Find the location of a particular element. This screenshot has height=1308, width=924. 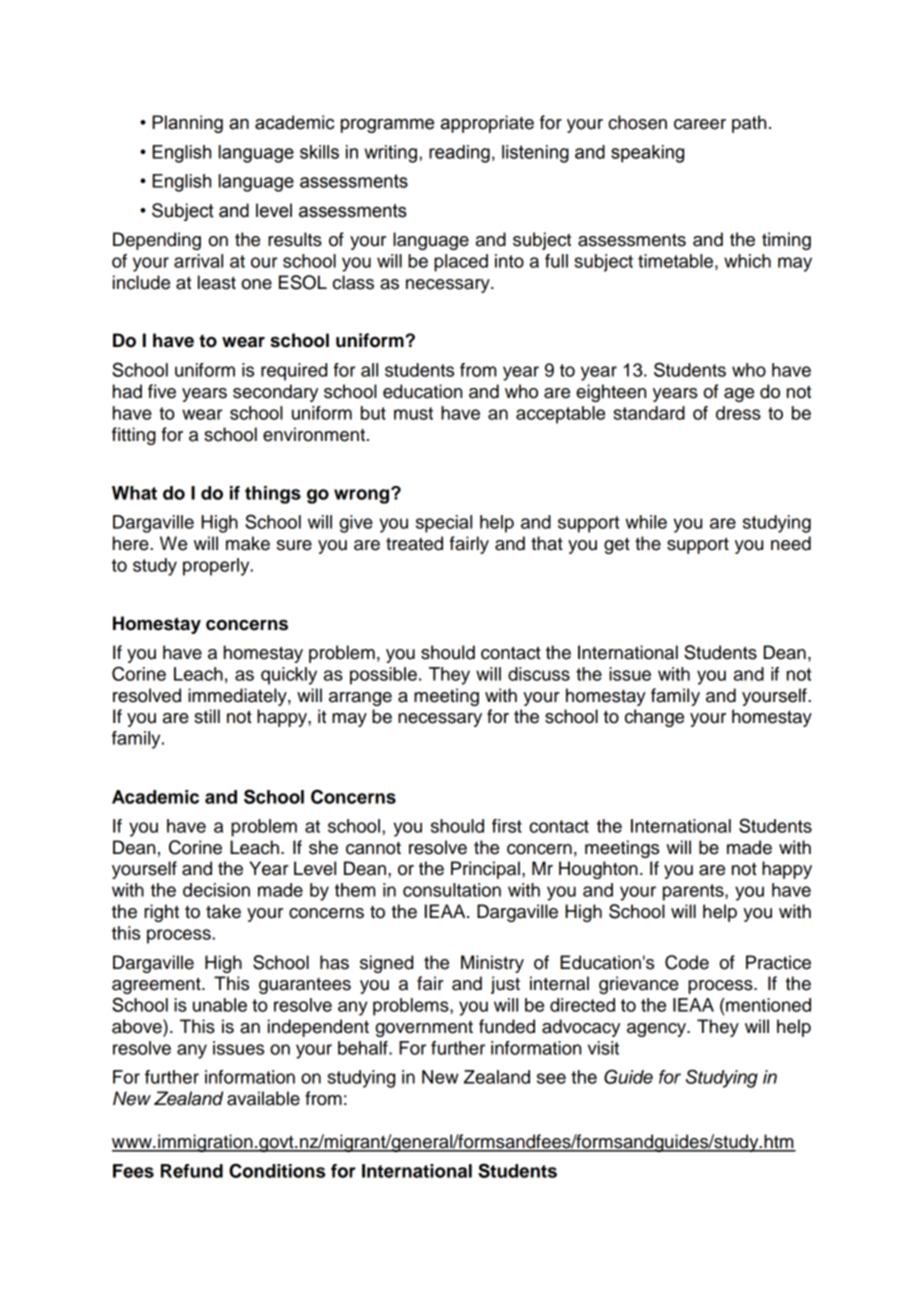

decision is located at coordinates (216, 890).
